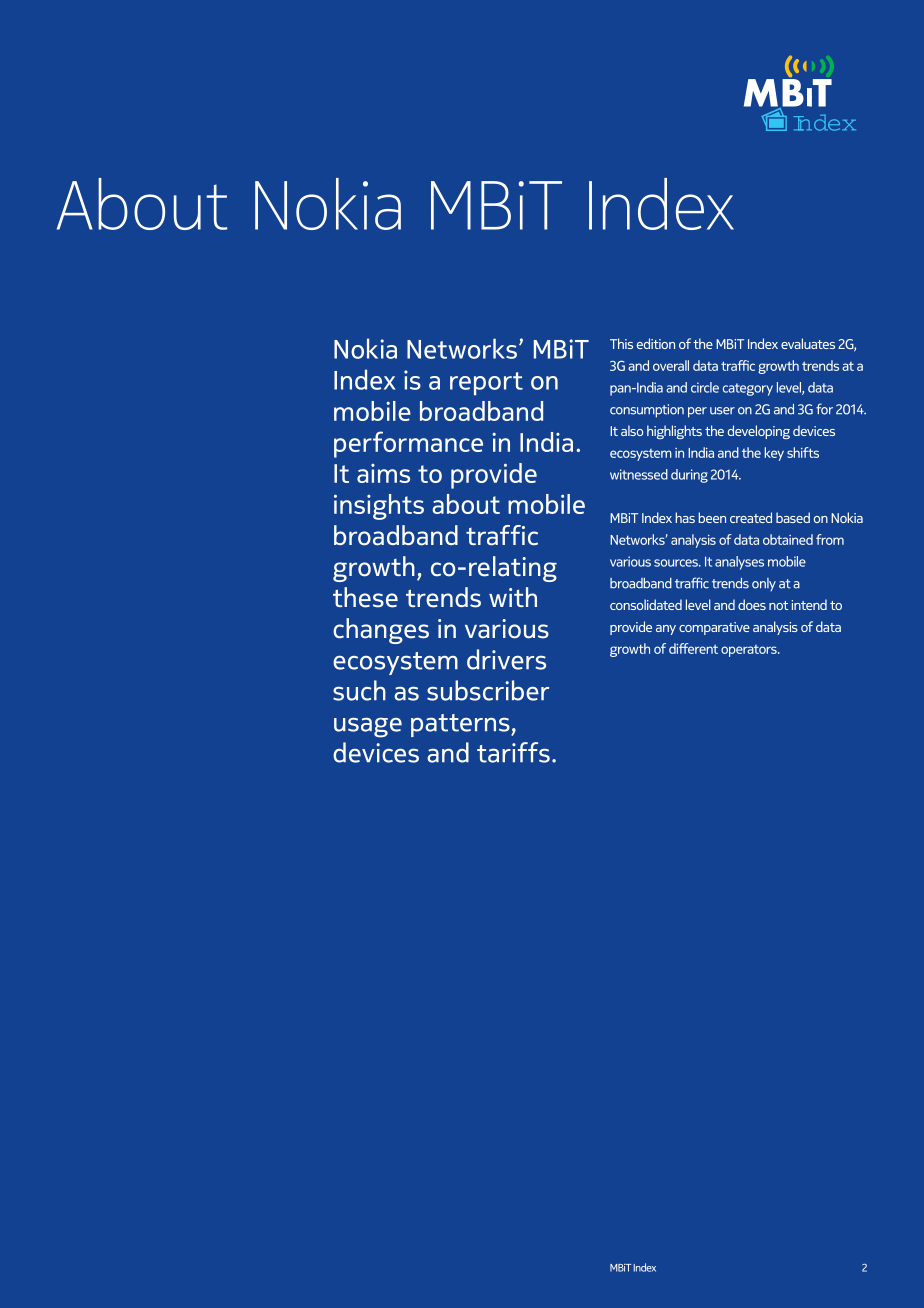  What do you see at coordinates (486, 384) in the screenshot?
I see `report` at bounding box center [486, 384].
